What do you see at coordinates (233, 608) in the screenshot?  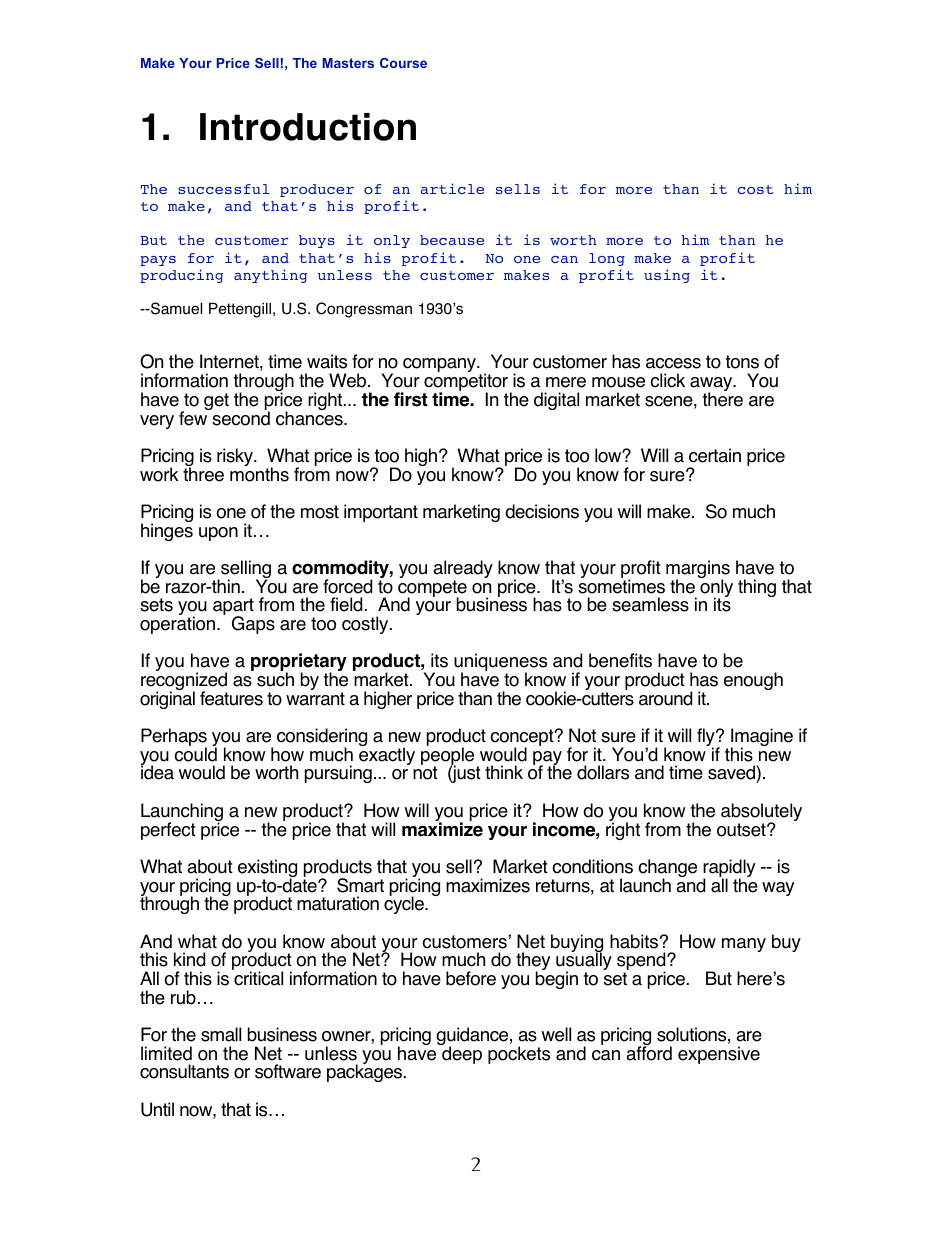 I see `apart` at bounding box center [233, 608].
